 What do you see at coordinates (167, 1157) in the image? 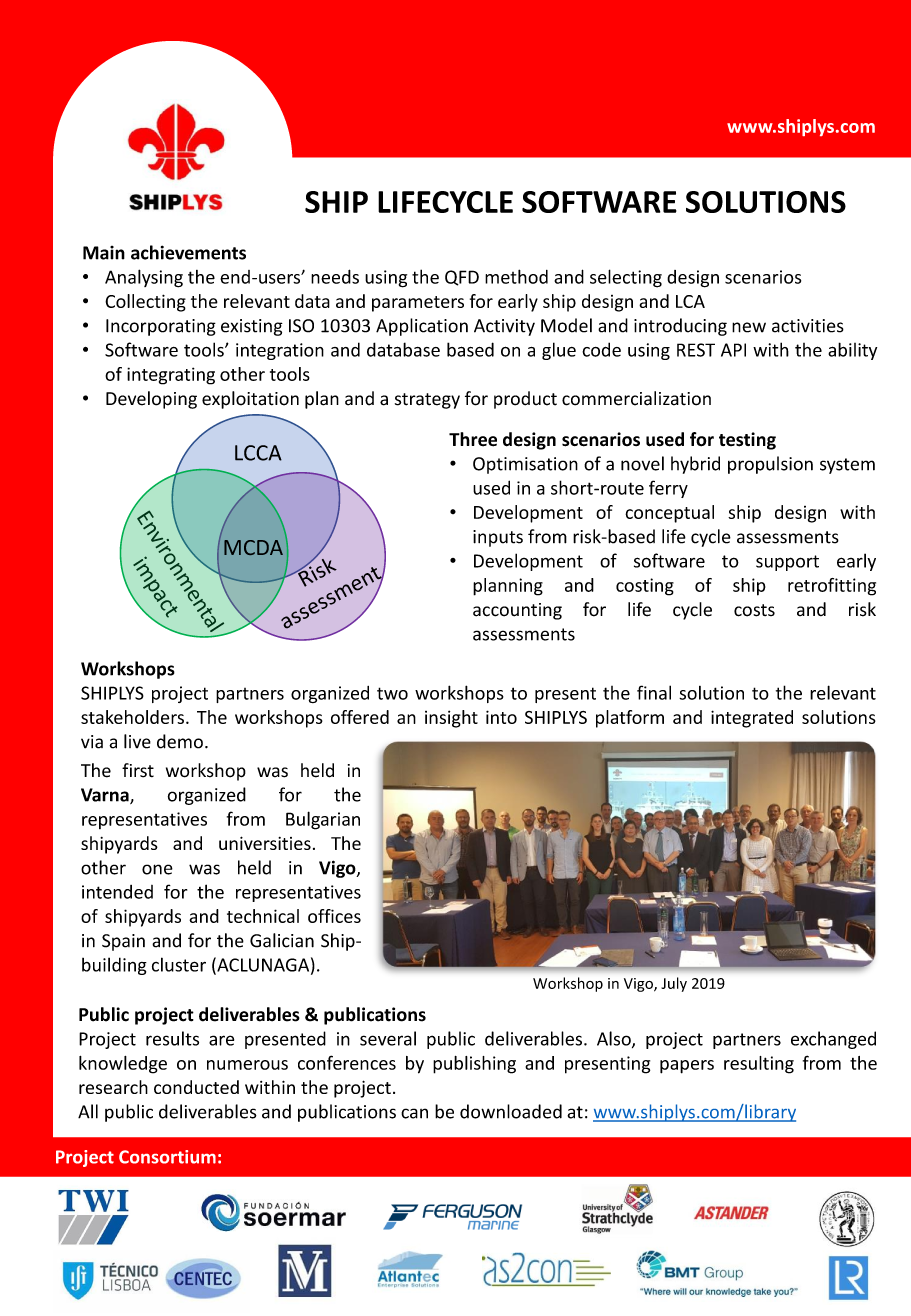
I see `Consortium` at bounding box center [167, 1157].
